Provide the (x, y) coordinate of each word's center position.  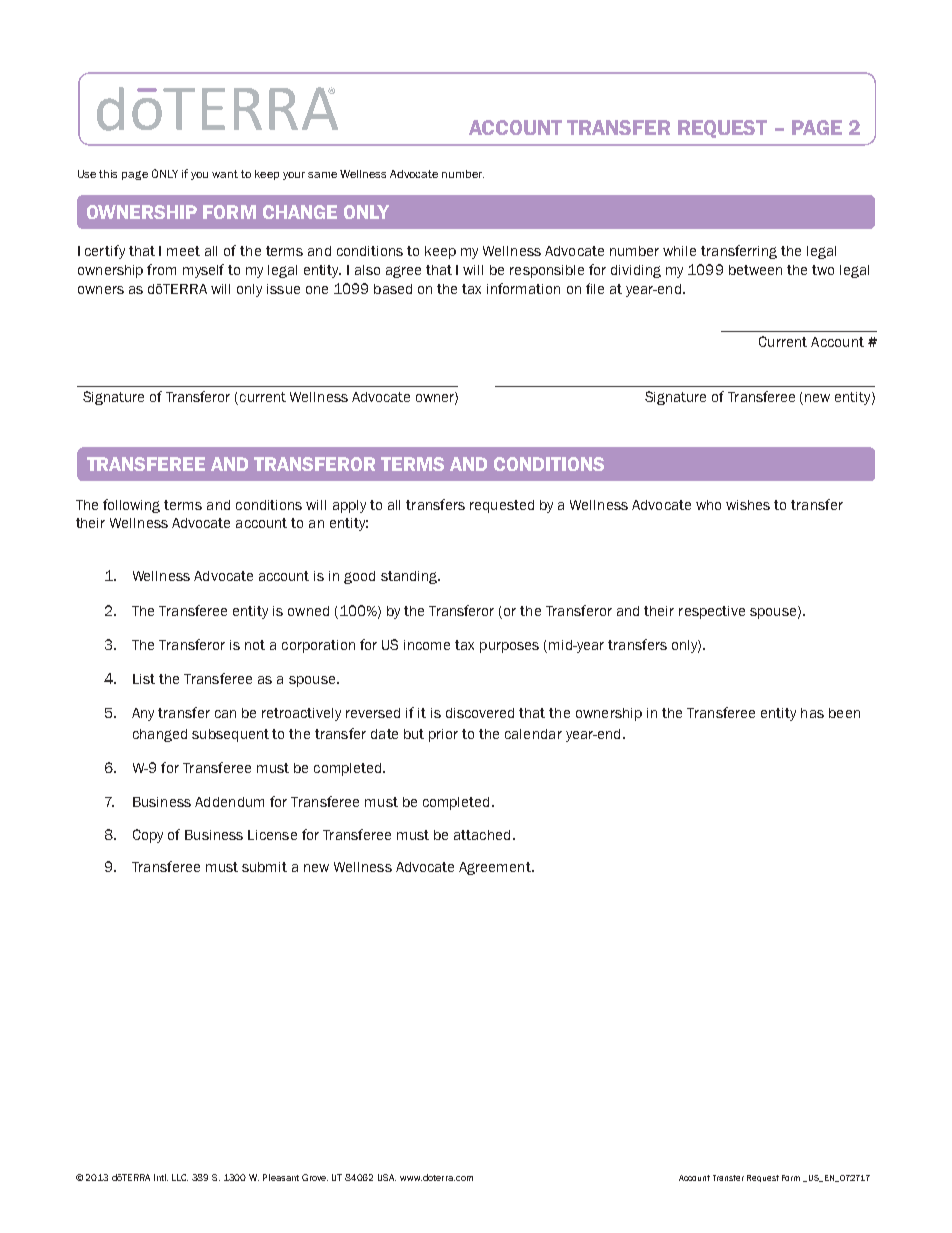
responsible (547, 271)
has (812, 713)
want (225, 174)
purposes (509, 647)
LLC (180, 1177)
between (755, 270)
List (144, 679)
